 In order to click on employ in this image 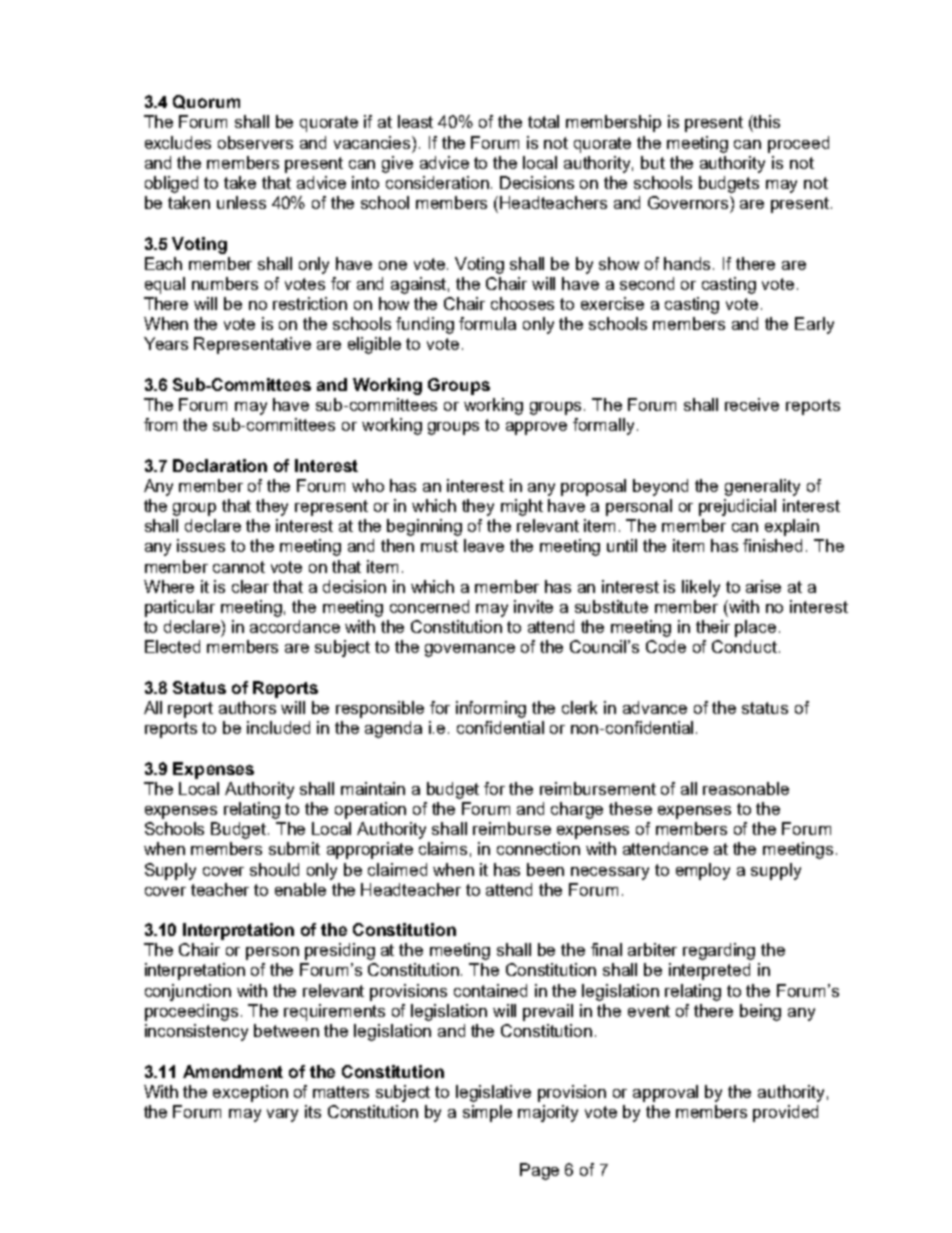, I will do `click(703, 871)`.
